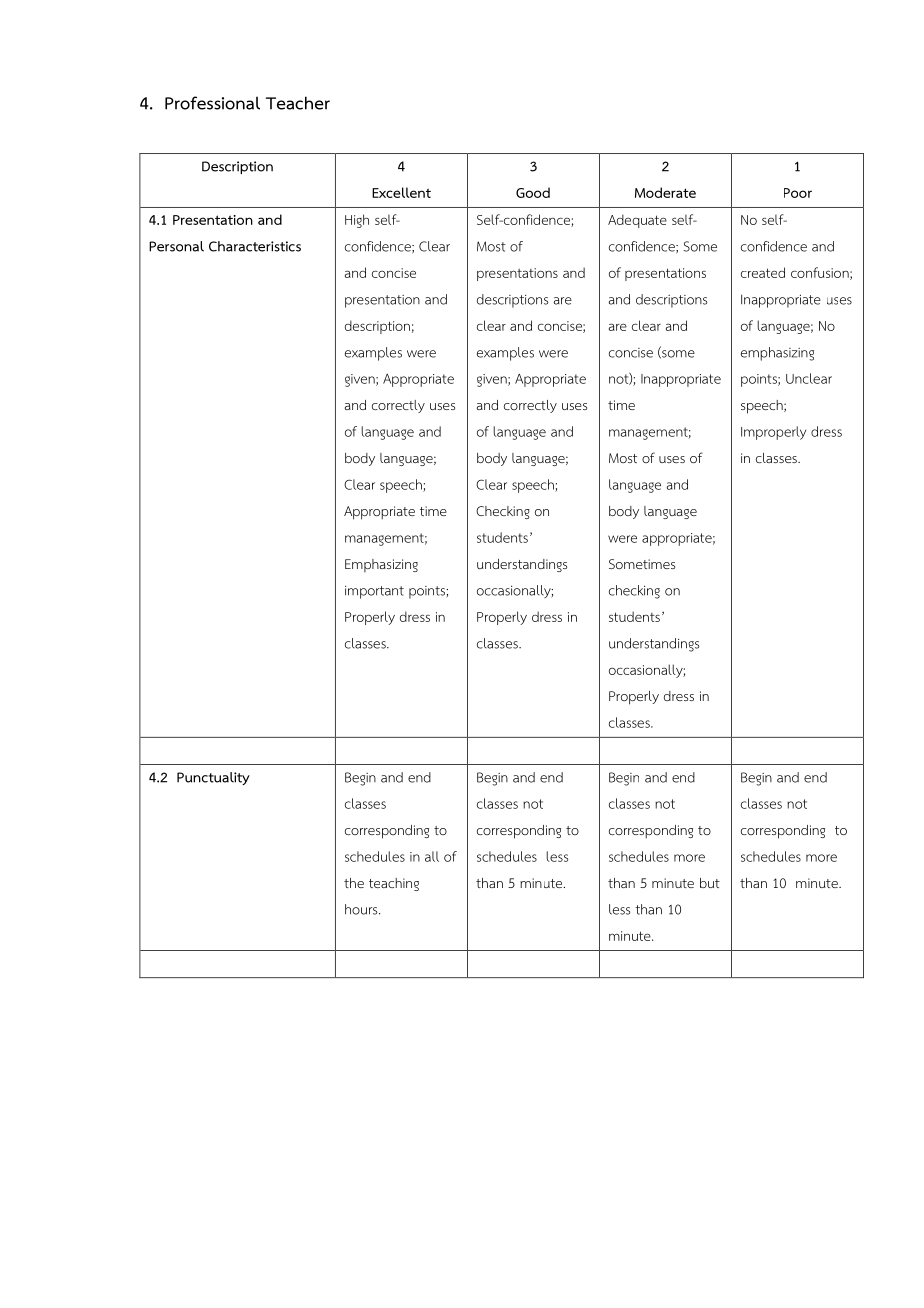 The image size is (924, 1308). Describe the element at coordinates (374, 592) in the screenshot. I see `important` at that location.
